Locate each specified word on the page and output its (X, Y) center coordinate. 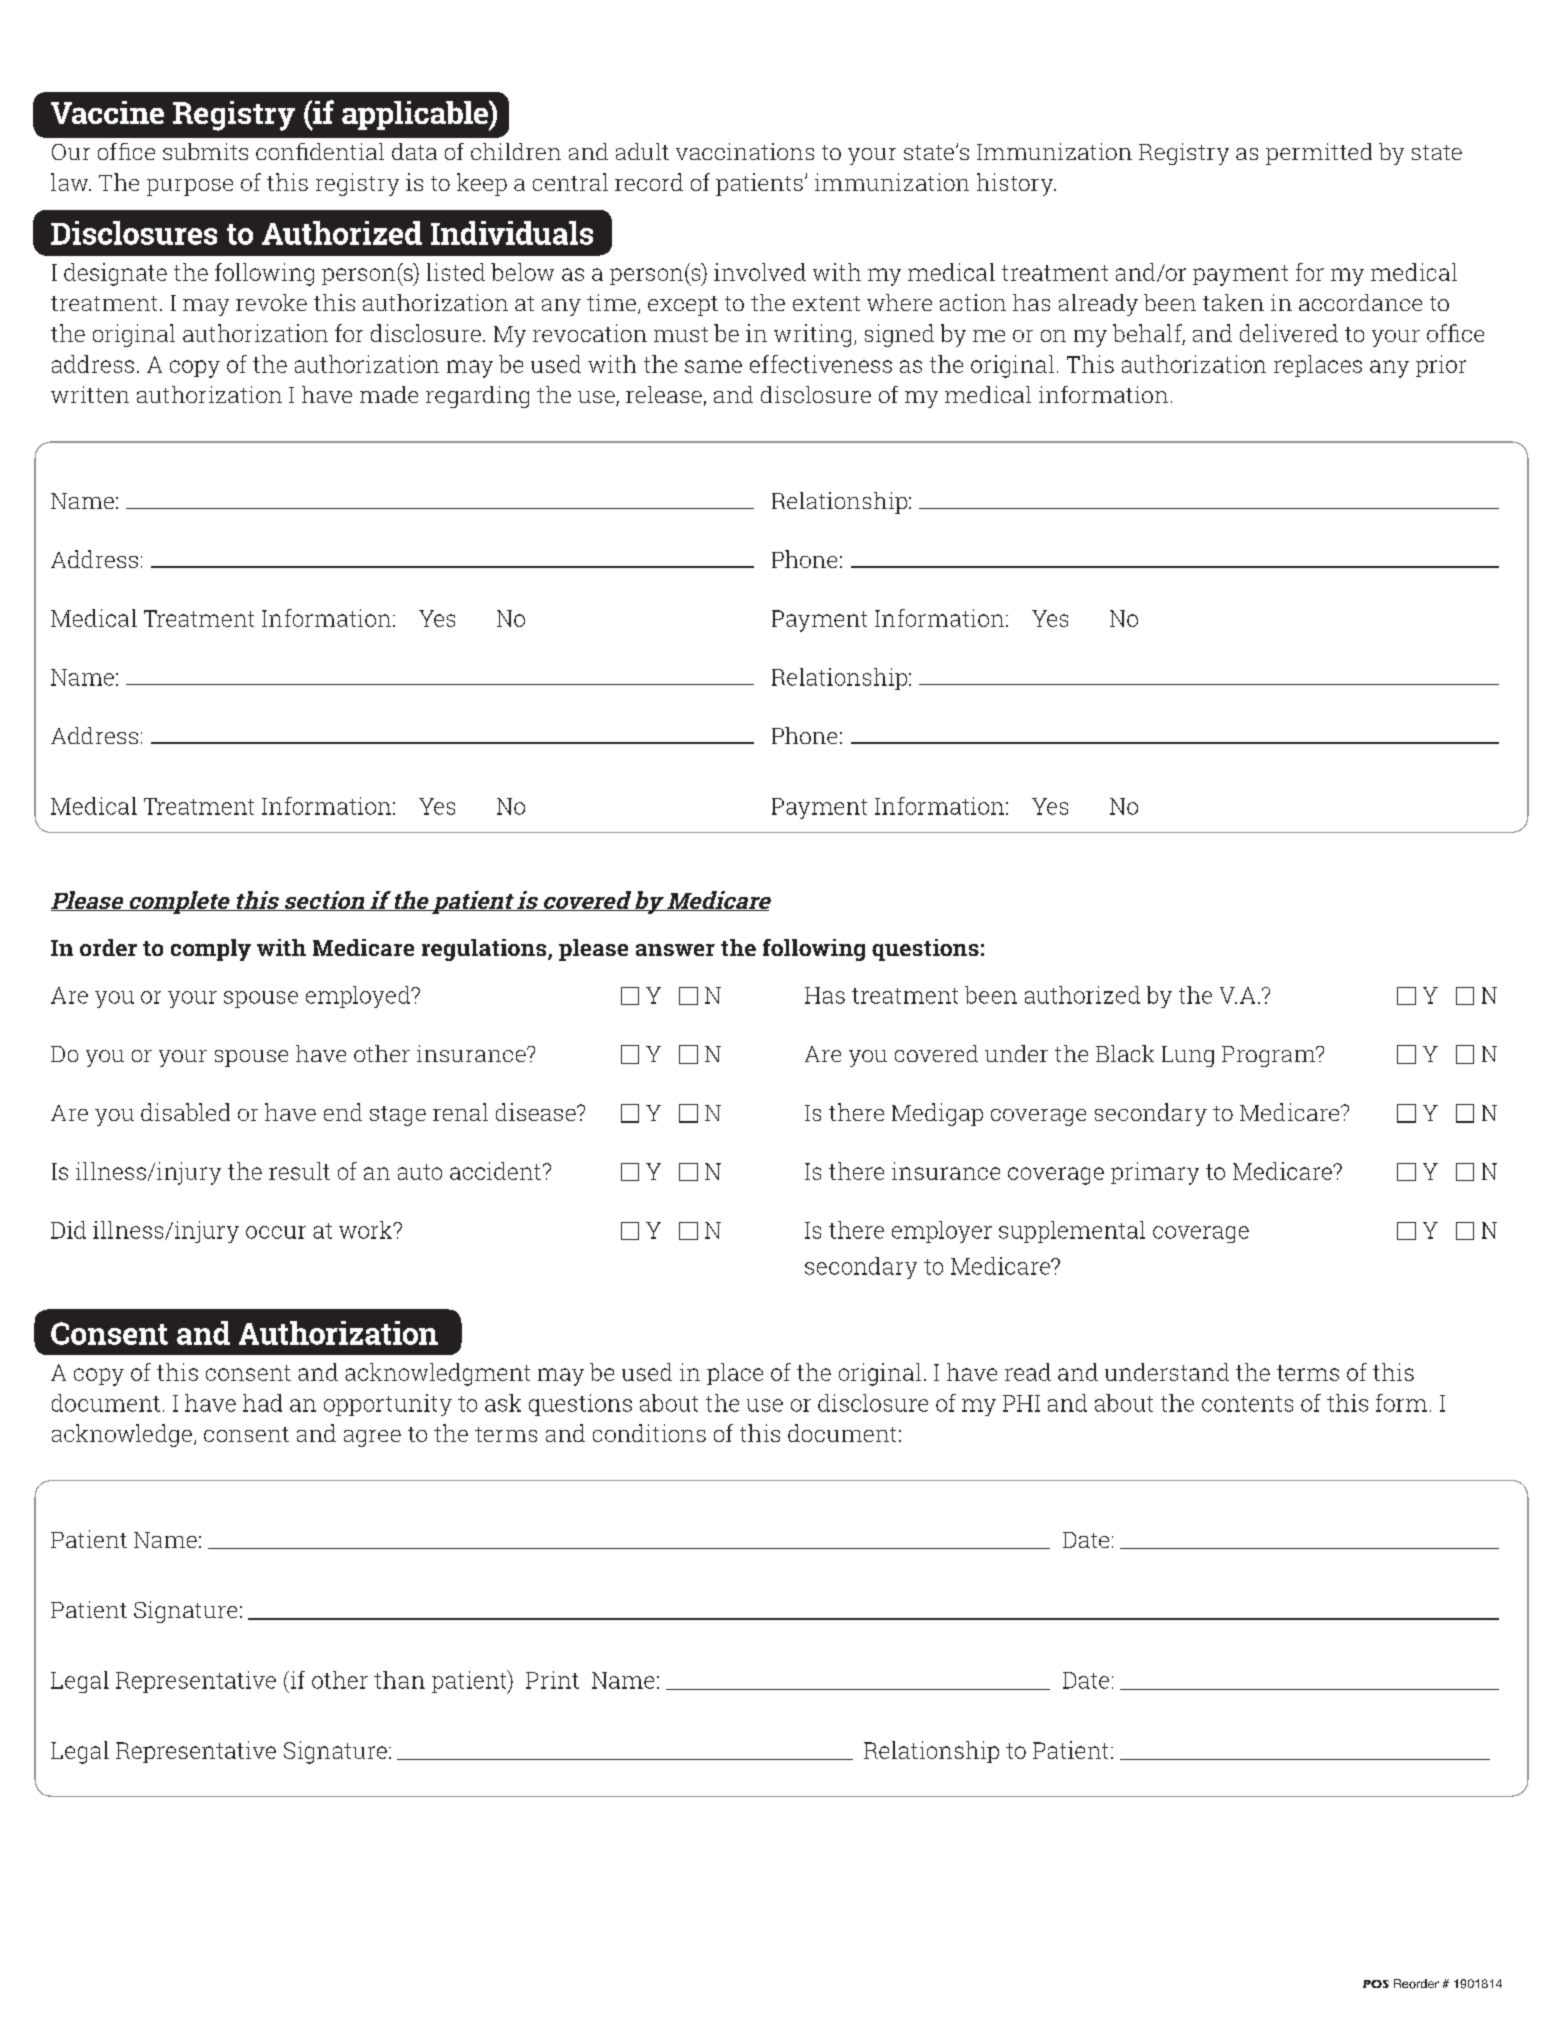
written (90, 394)
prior (1441, 366)
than (399, 1680)
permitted (1319, 154)
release (664, 394)
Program (1270, 1056)
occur (276, 1232)
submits (205, 151)
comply (211, 950)
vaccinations (745, 151)
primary (1155, 1173)
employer (942, 1232)
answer (675, 950)
